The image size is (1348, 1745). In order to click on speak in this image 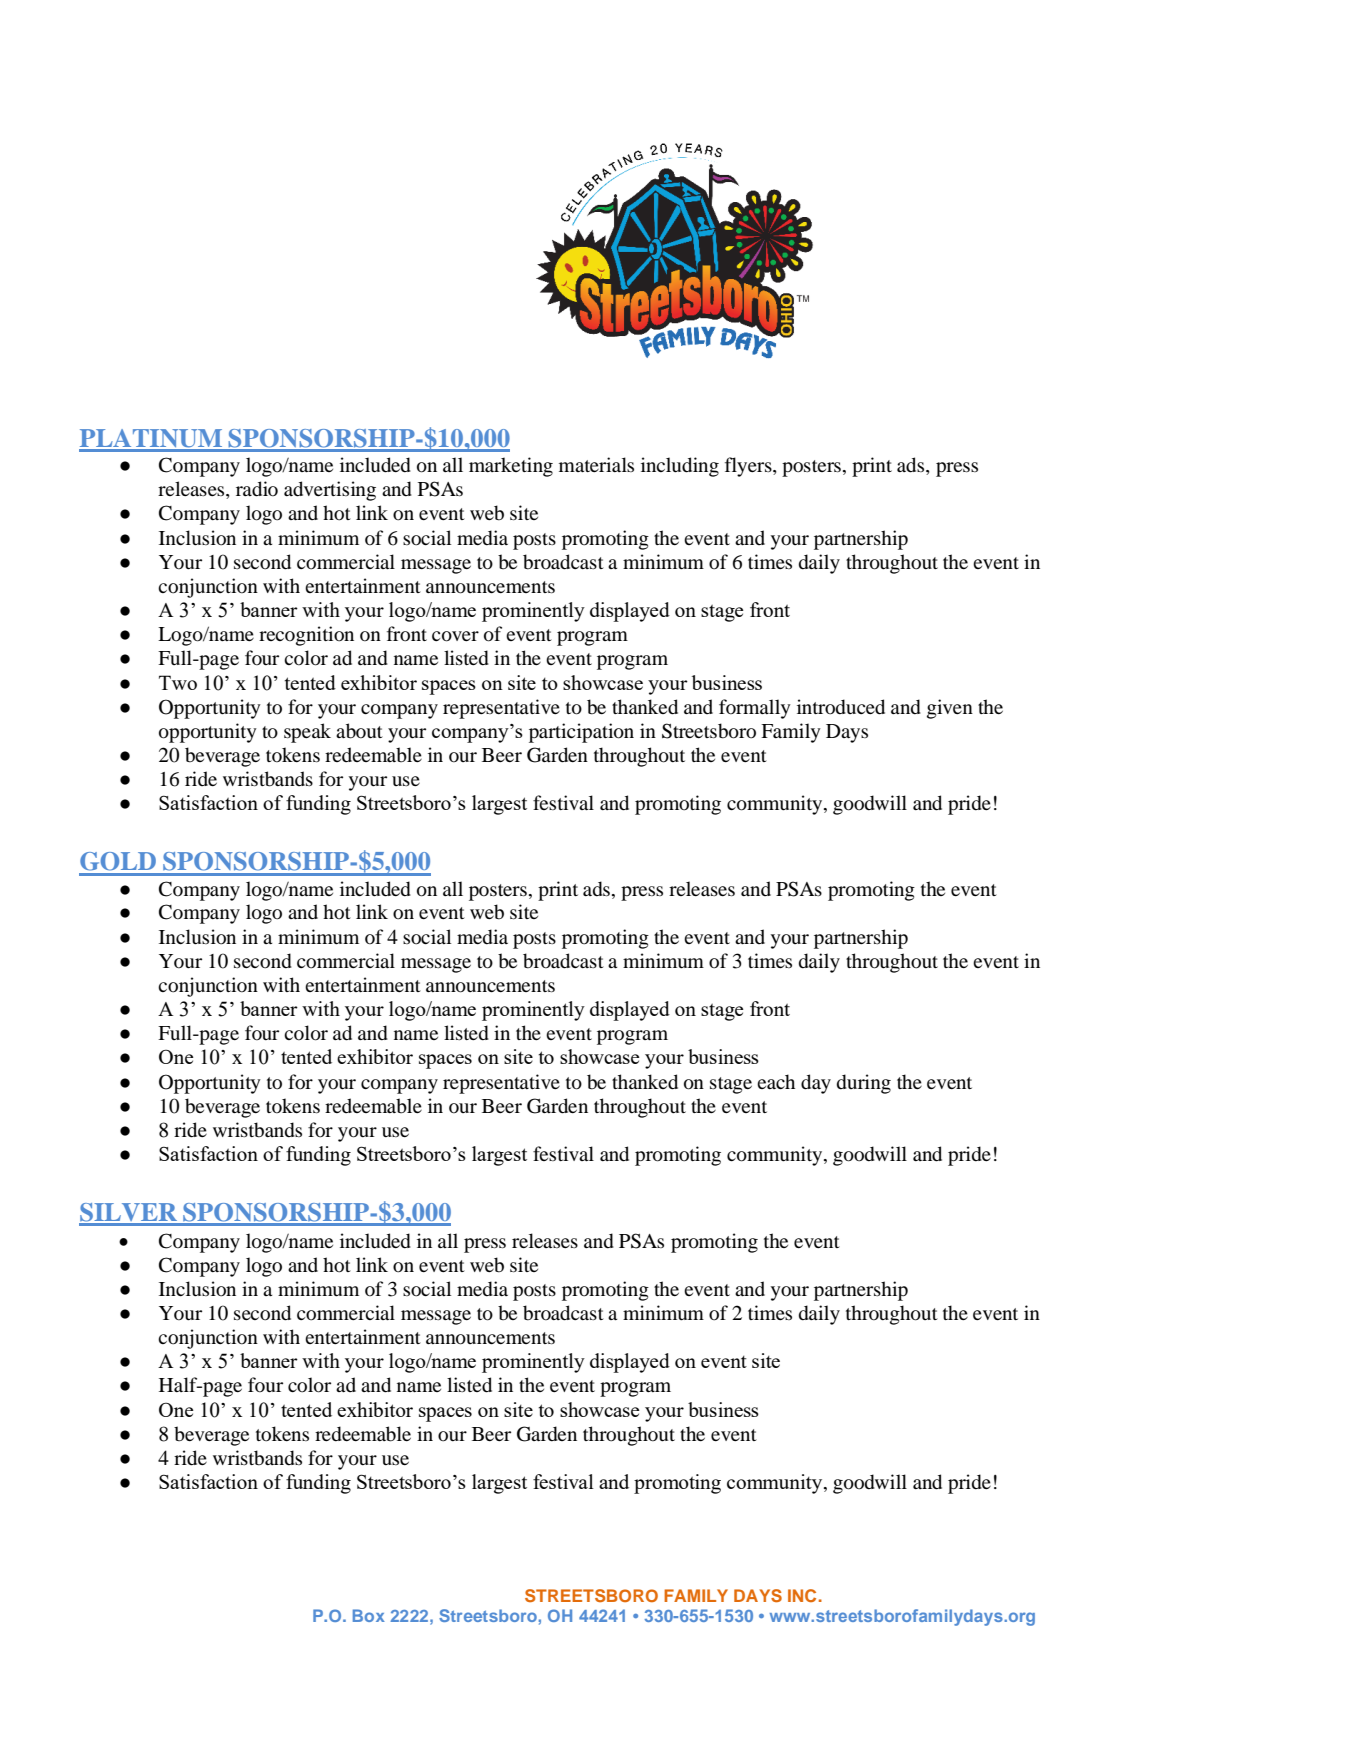, I will do `click(307, 733)`.
